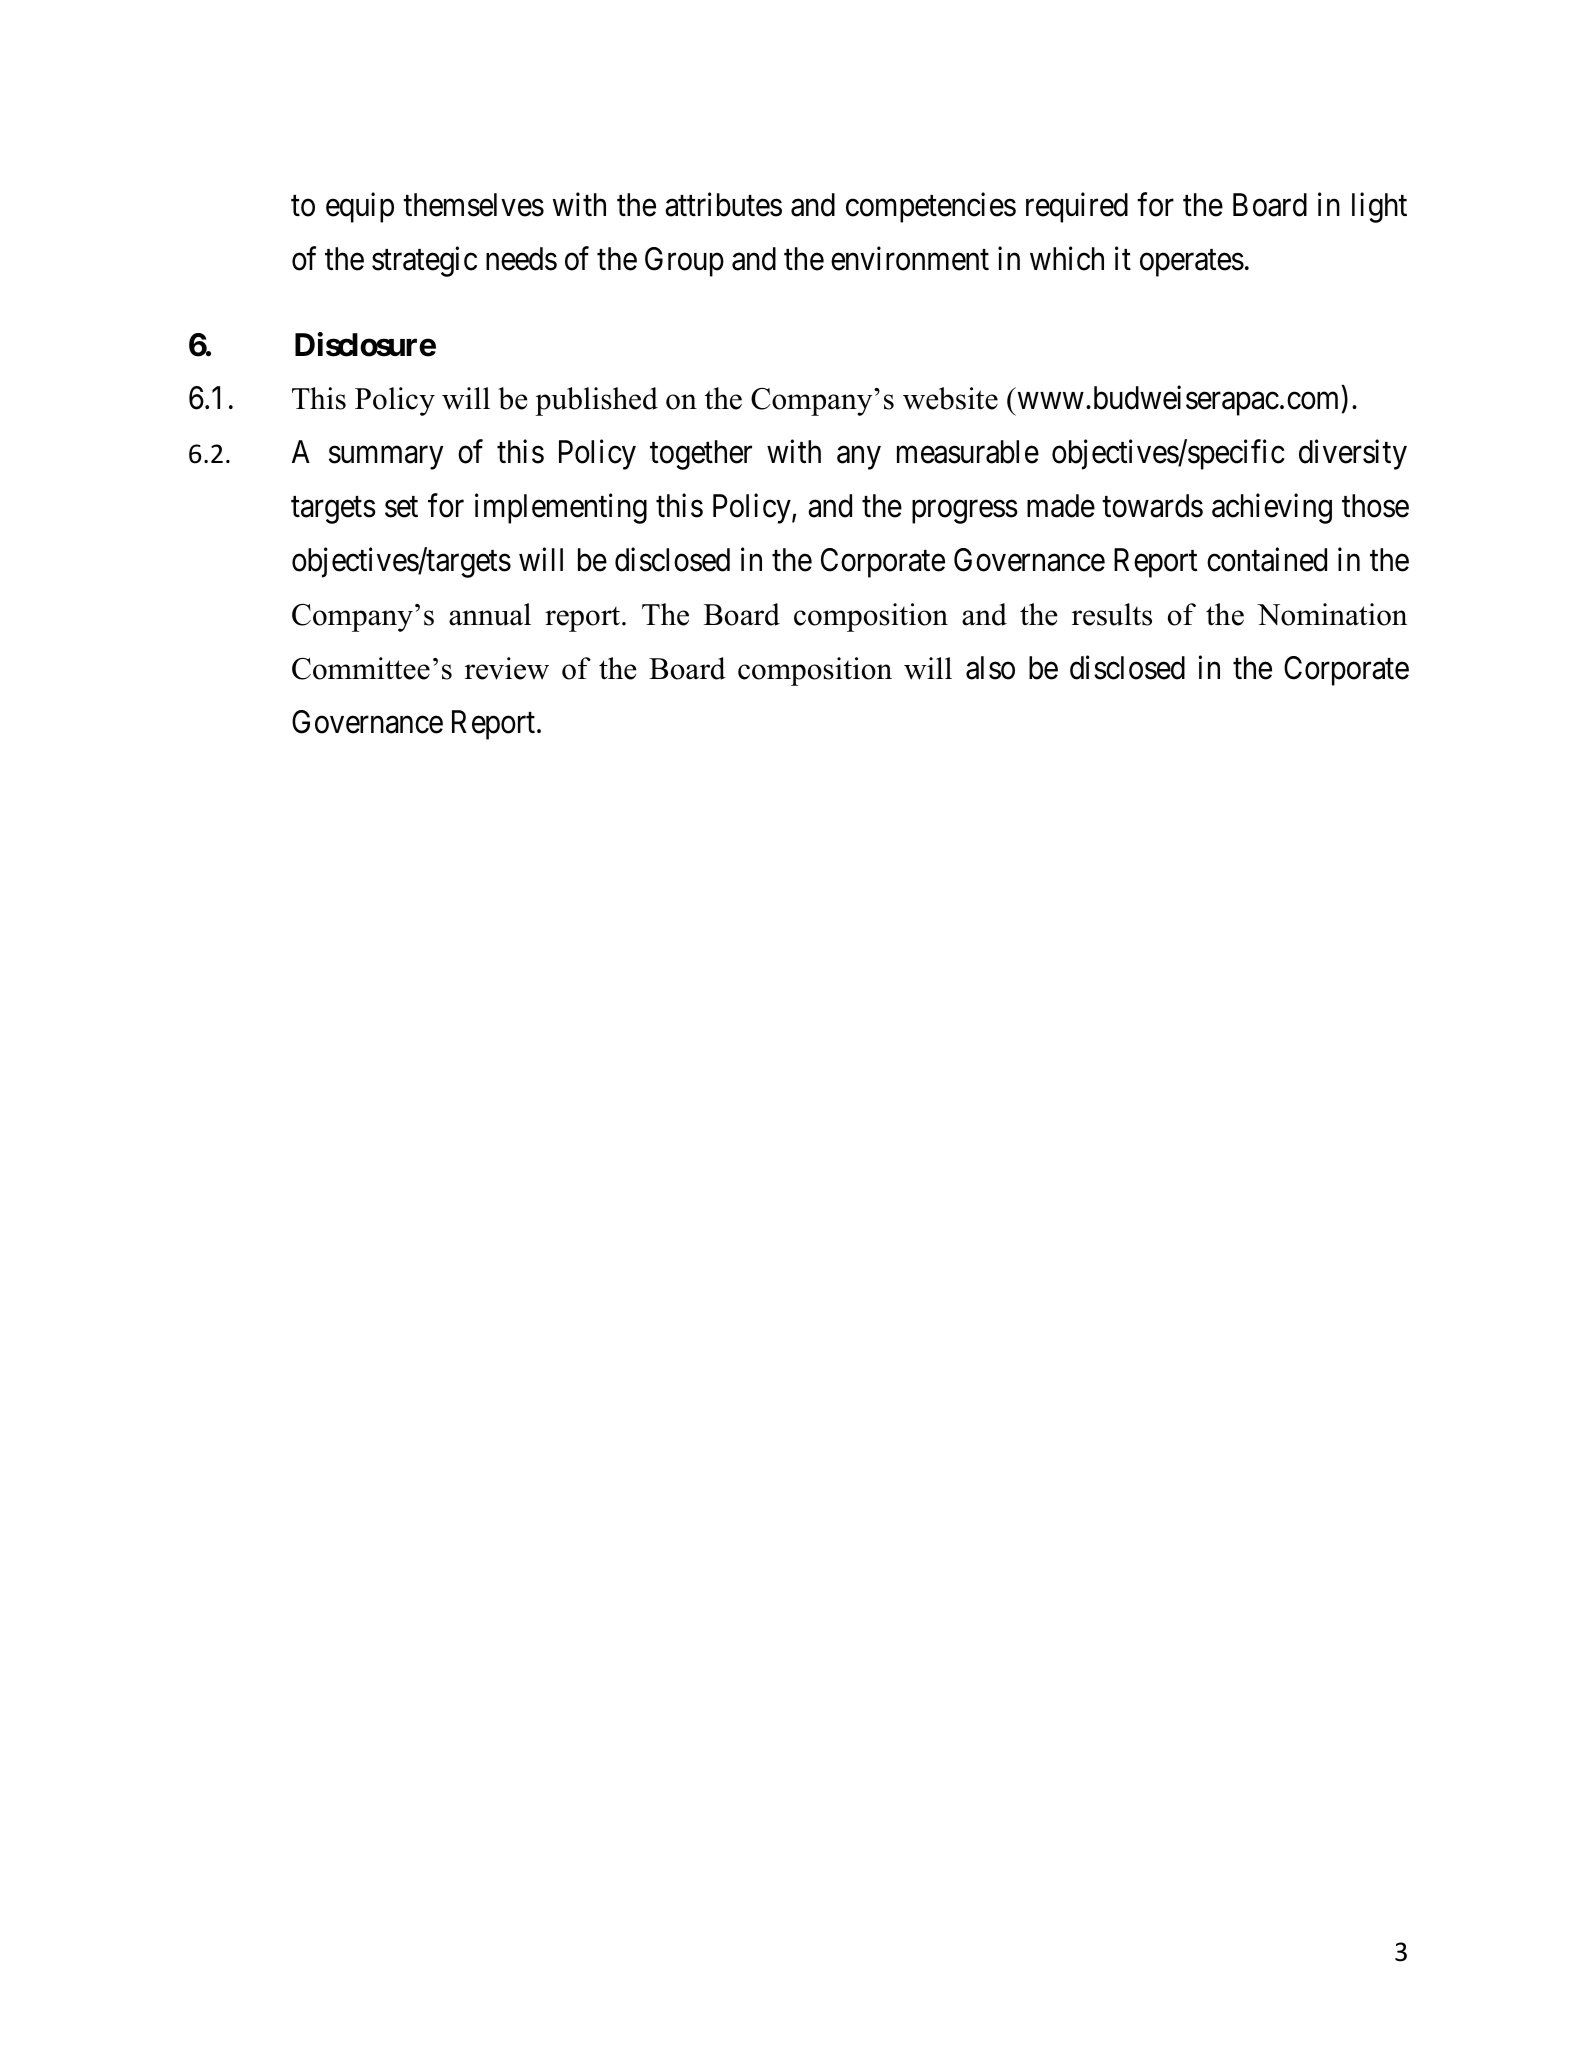  What do you see at coordinates (1353, 455) in the page?
I see `diversity` at bounding box center [1353, 455].
